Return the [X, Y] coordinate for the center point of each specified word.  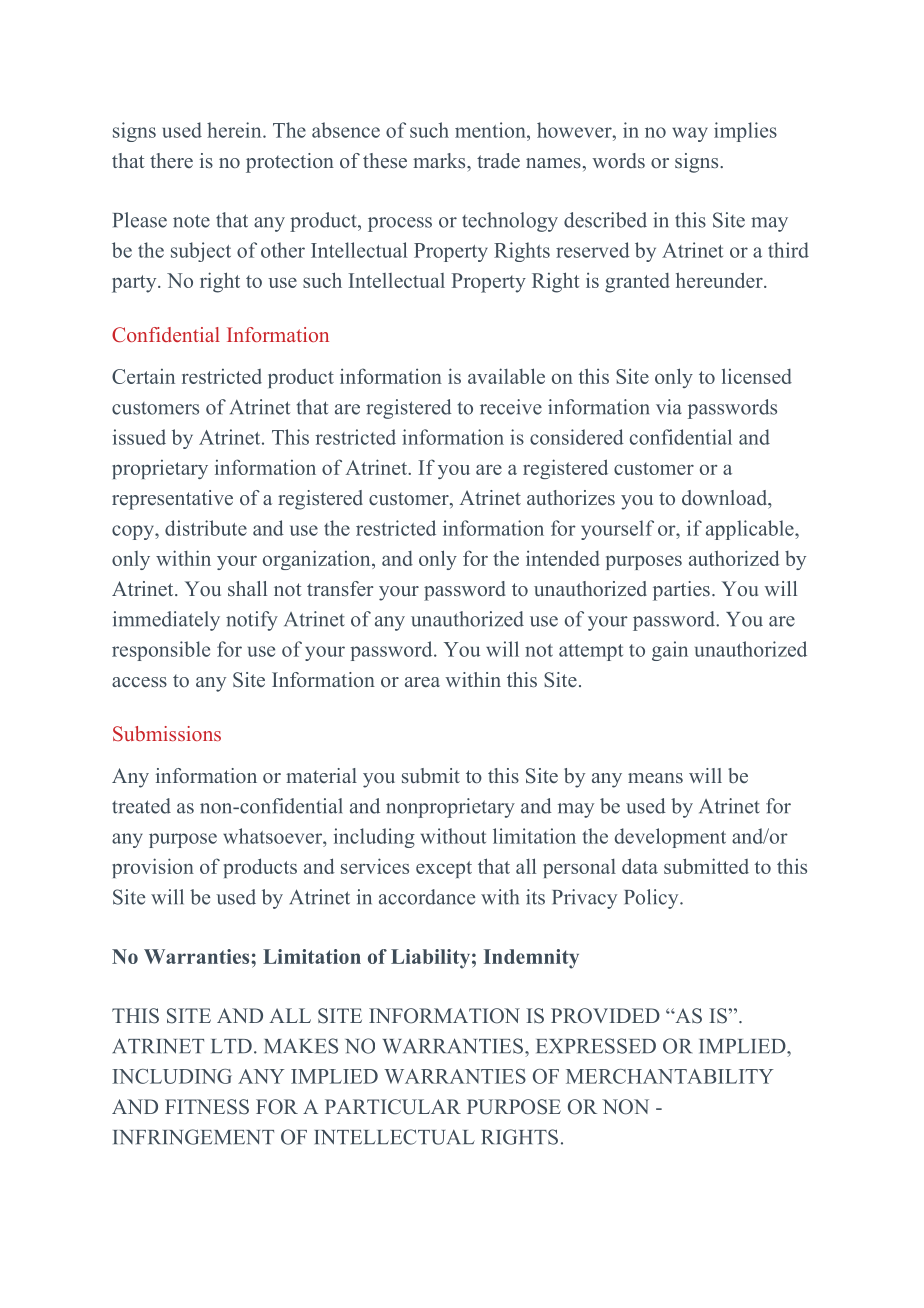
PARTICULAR [393, 1107]
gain [670, 651]
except [444, 869]
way [690, 134]
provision [153, 868]
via [669, 407]
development [670, 838]
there [171, 160]
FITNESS [207, 1107]
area [422, 682]
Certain [143, 376]
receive [511, 407]
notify [252, 621]
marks [440, 160]
